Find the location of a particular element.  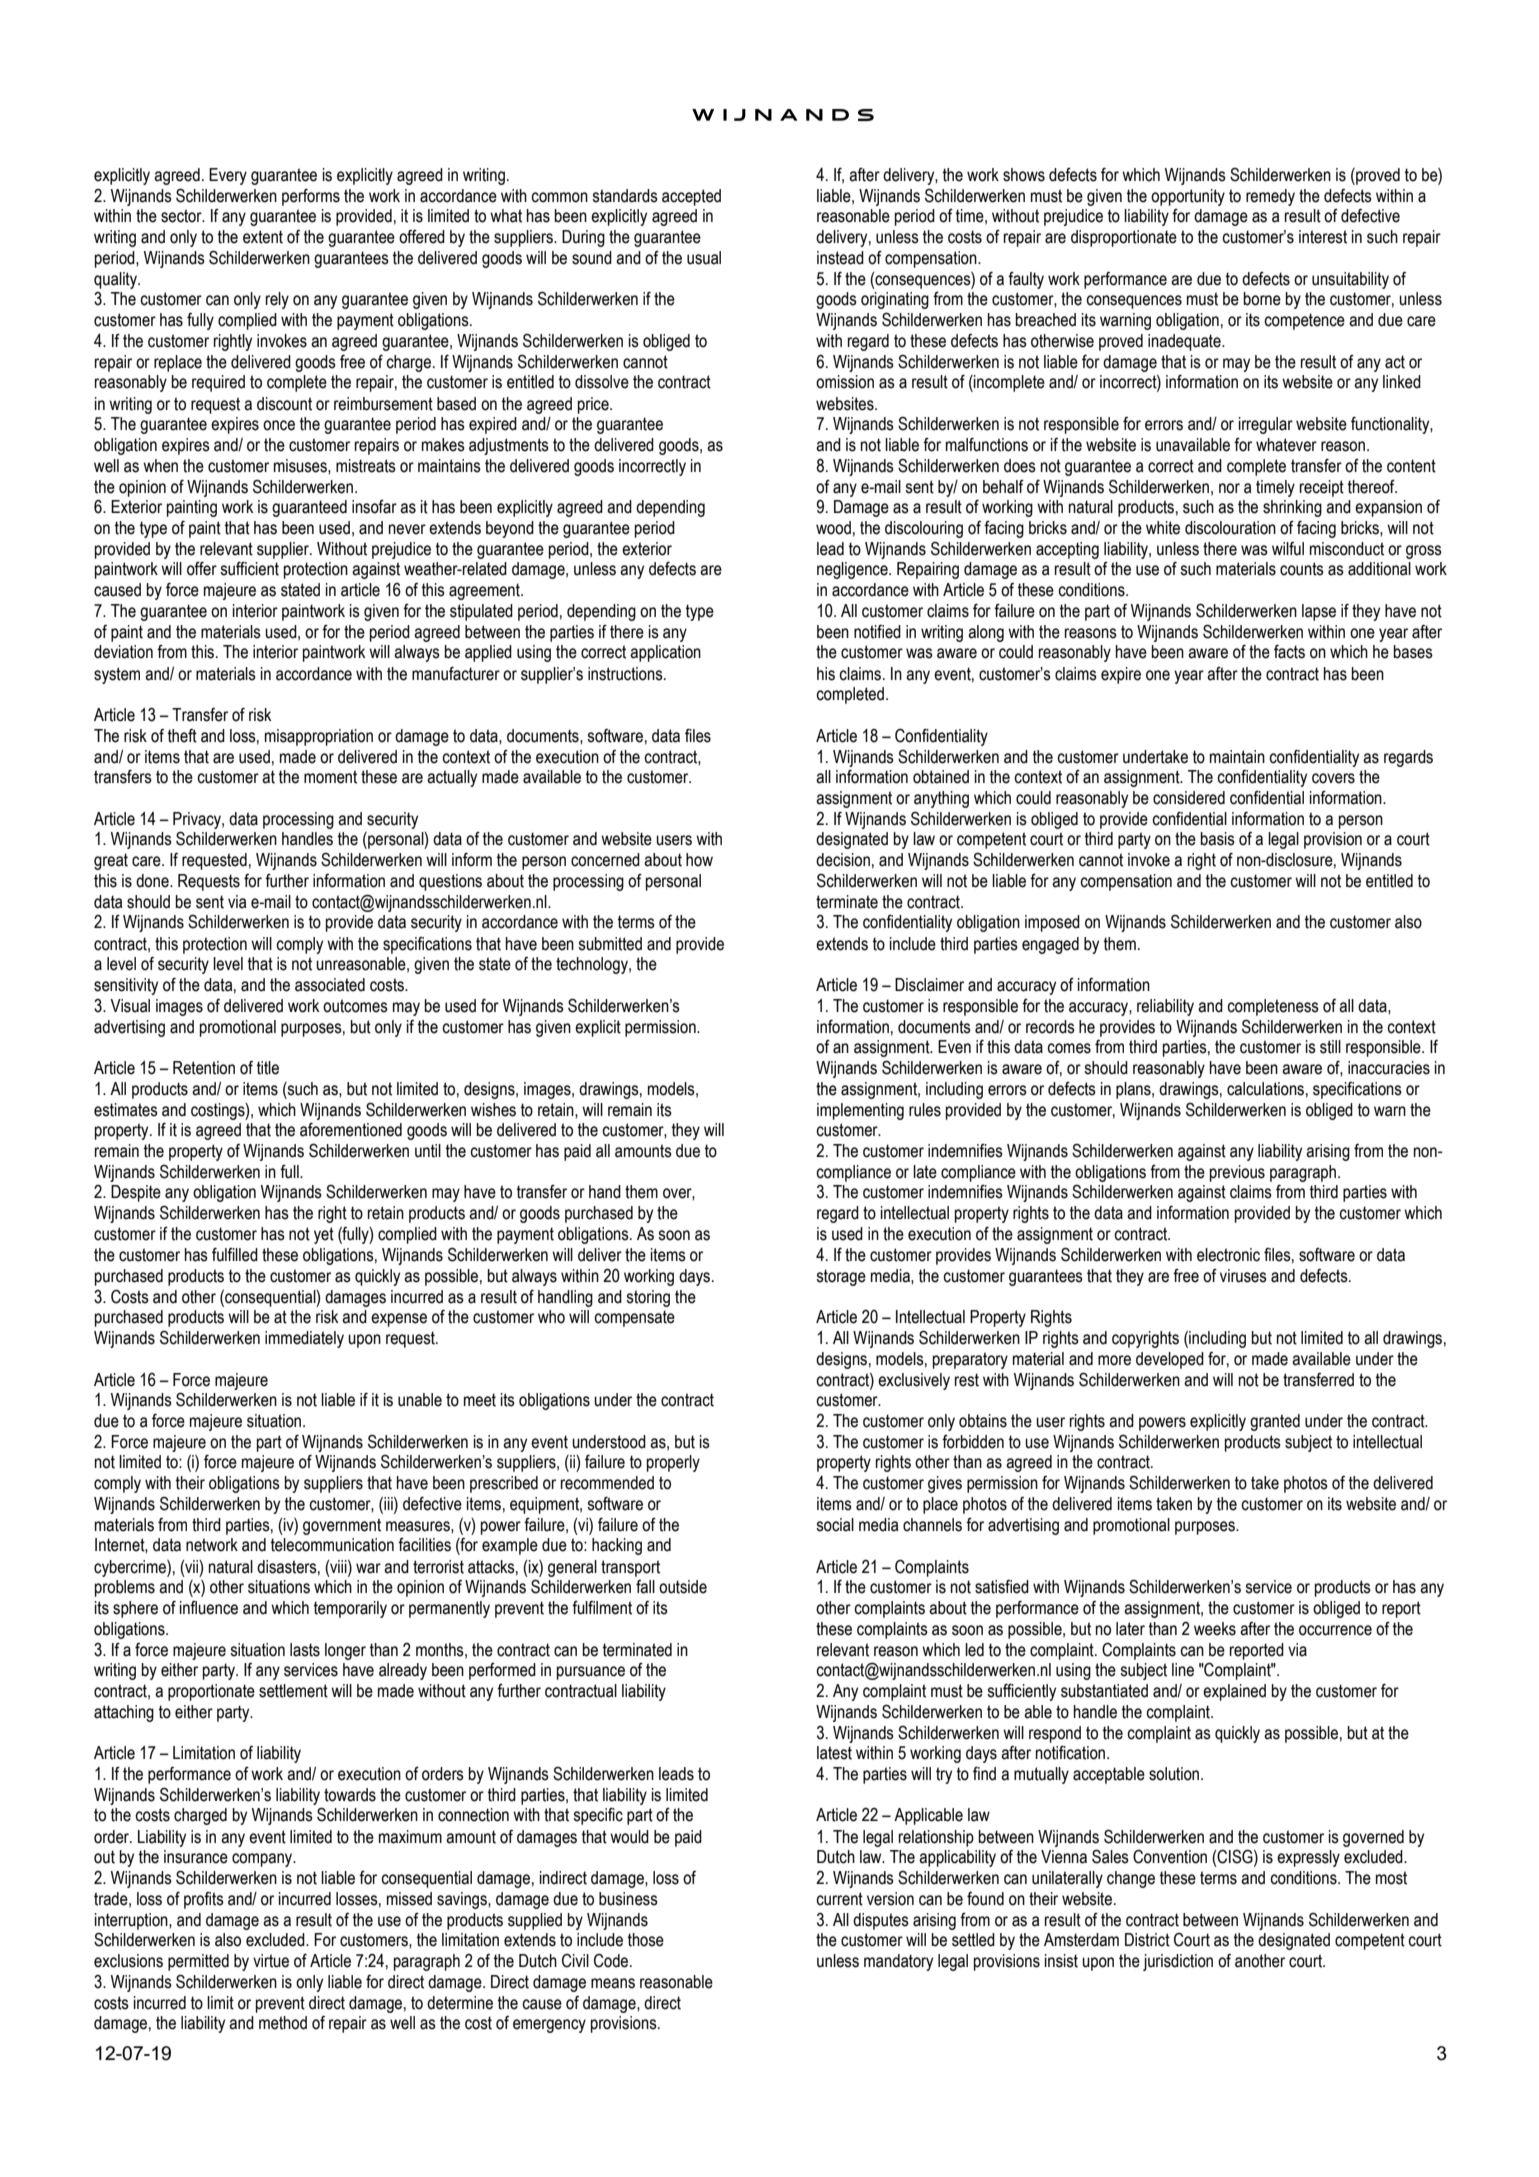

extent is located at coordinates (263, 237).
